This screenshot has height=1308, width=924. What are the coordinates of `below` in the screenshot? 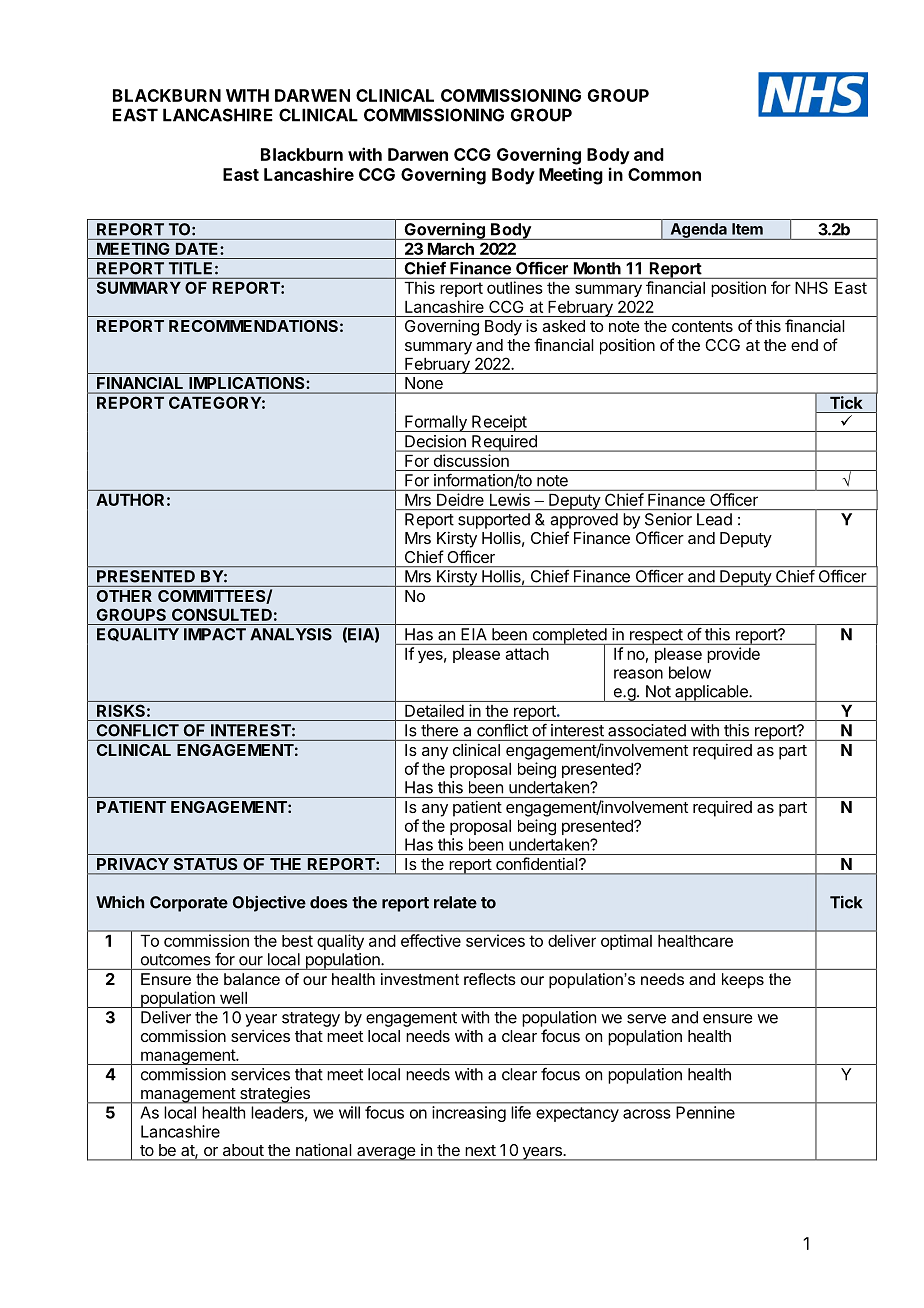 It's located at (690, 672).
